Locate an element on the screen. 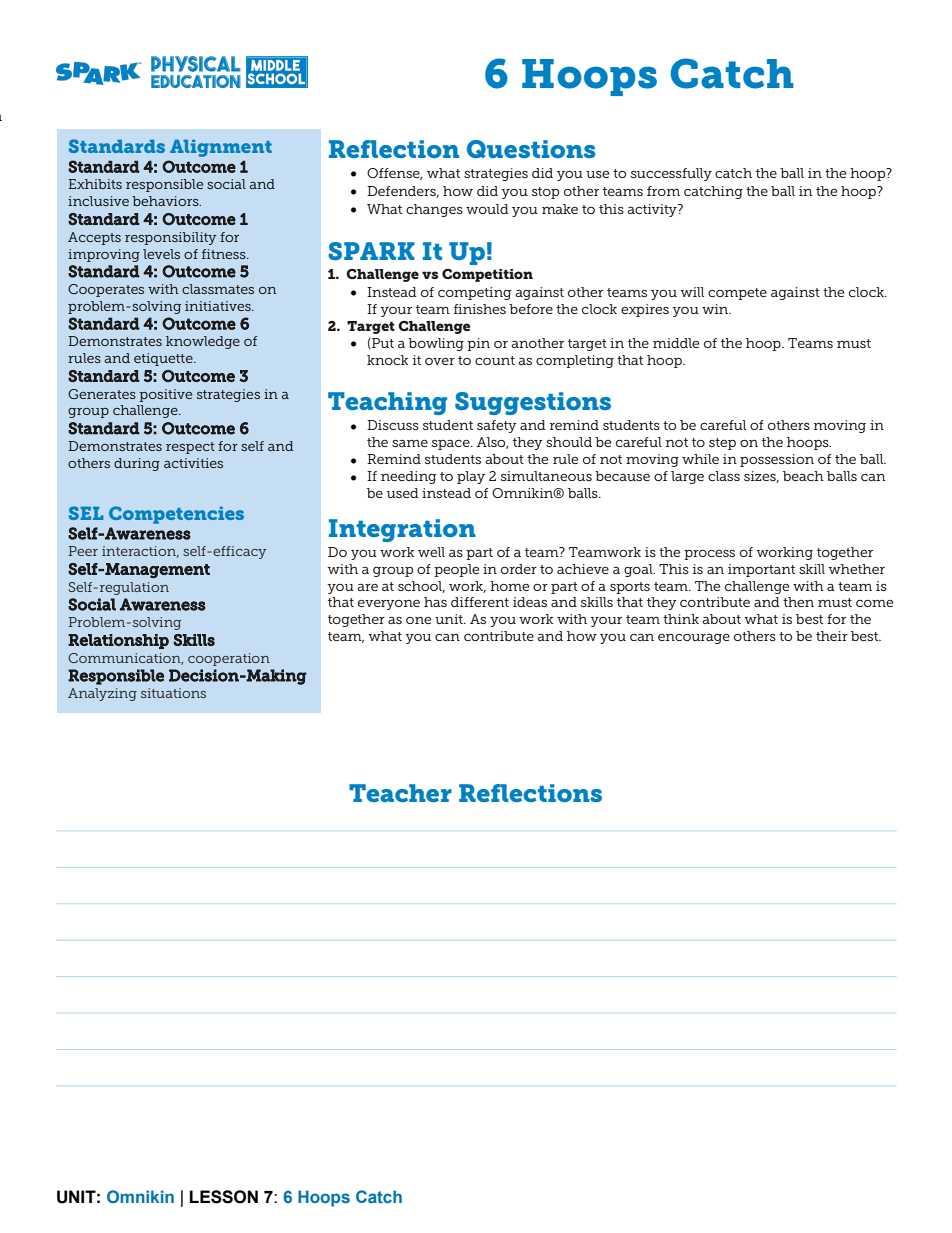 Image resolution: width=952 pixels, height=1233 pixels. Teacher is located at coordinates (400, 793).
